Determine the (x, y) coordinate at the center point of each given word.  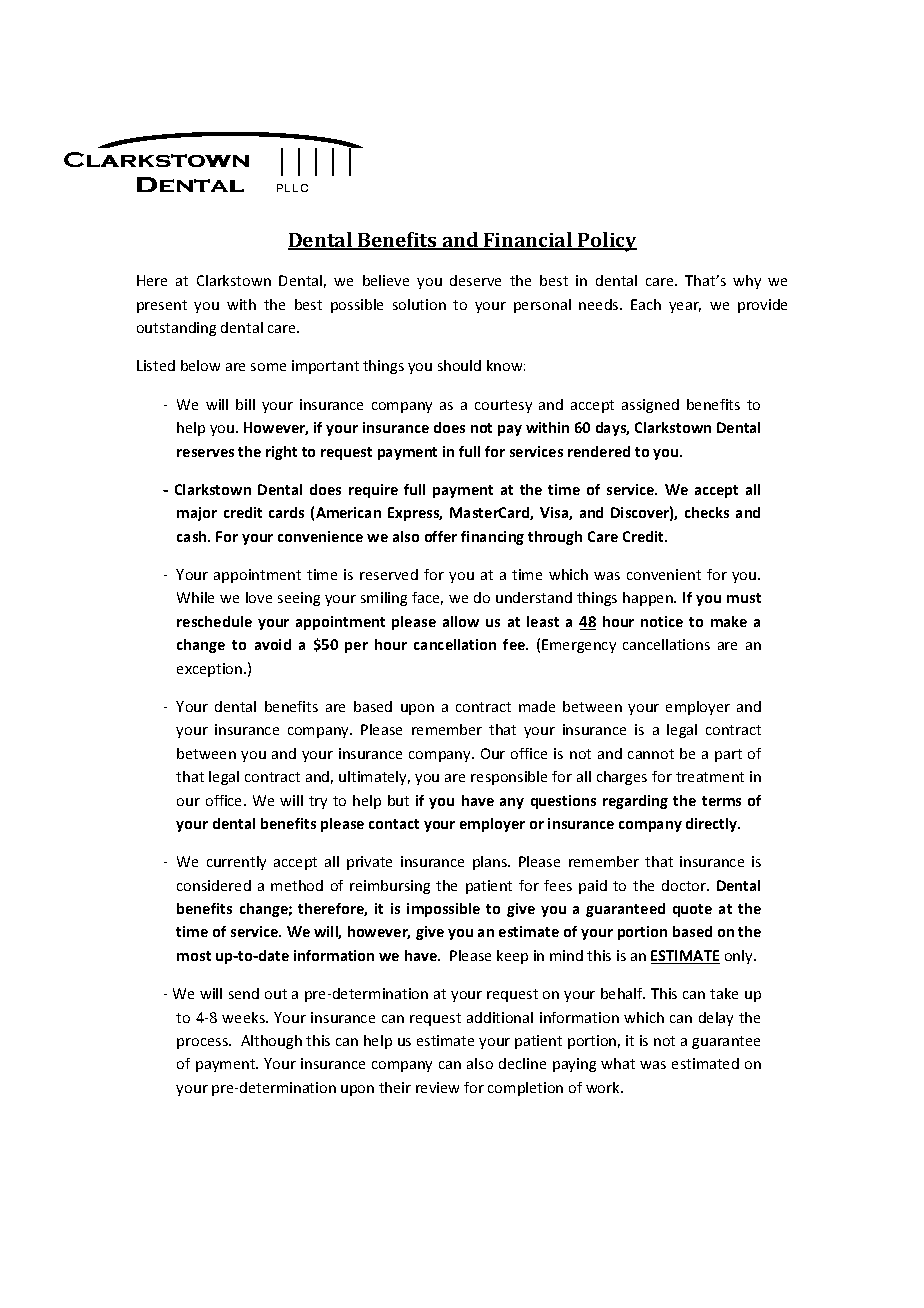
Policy (606, 242)
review (437, 1087)
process (203, 1043)
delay (716, 1019)
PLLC (292, 188)
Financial (528, 241)
